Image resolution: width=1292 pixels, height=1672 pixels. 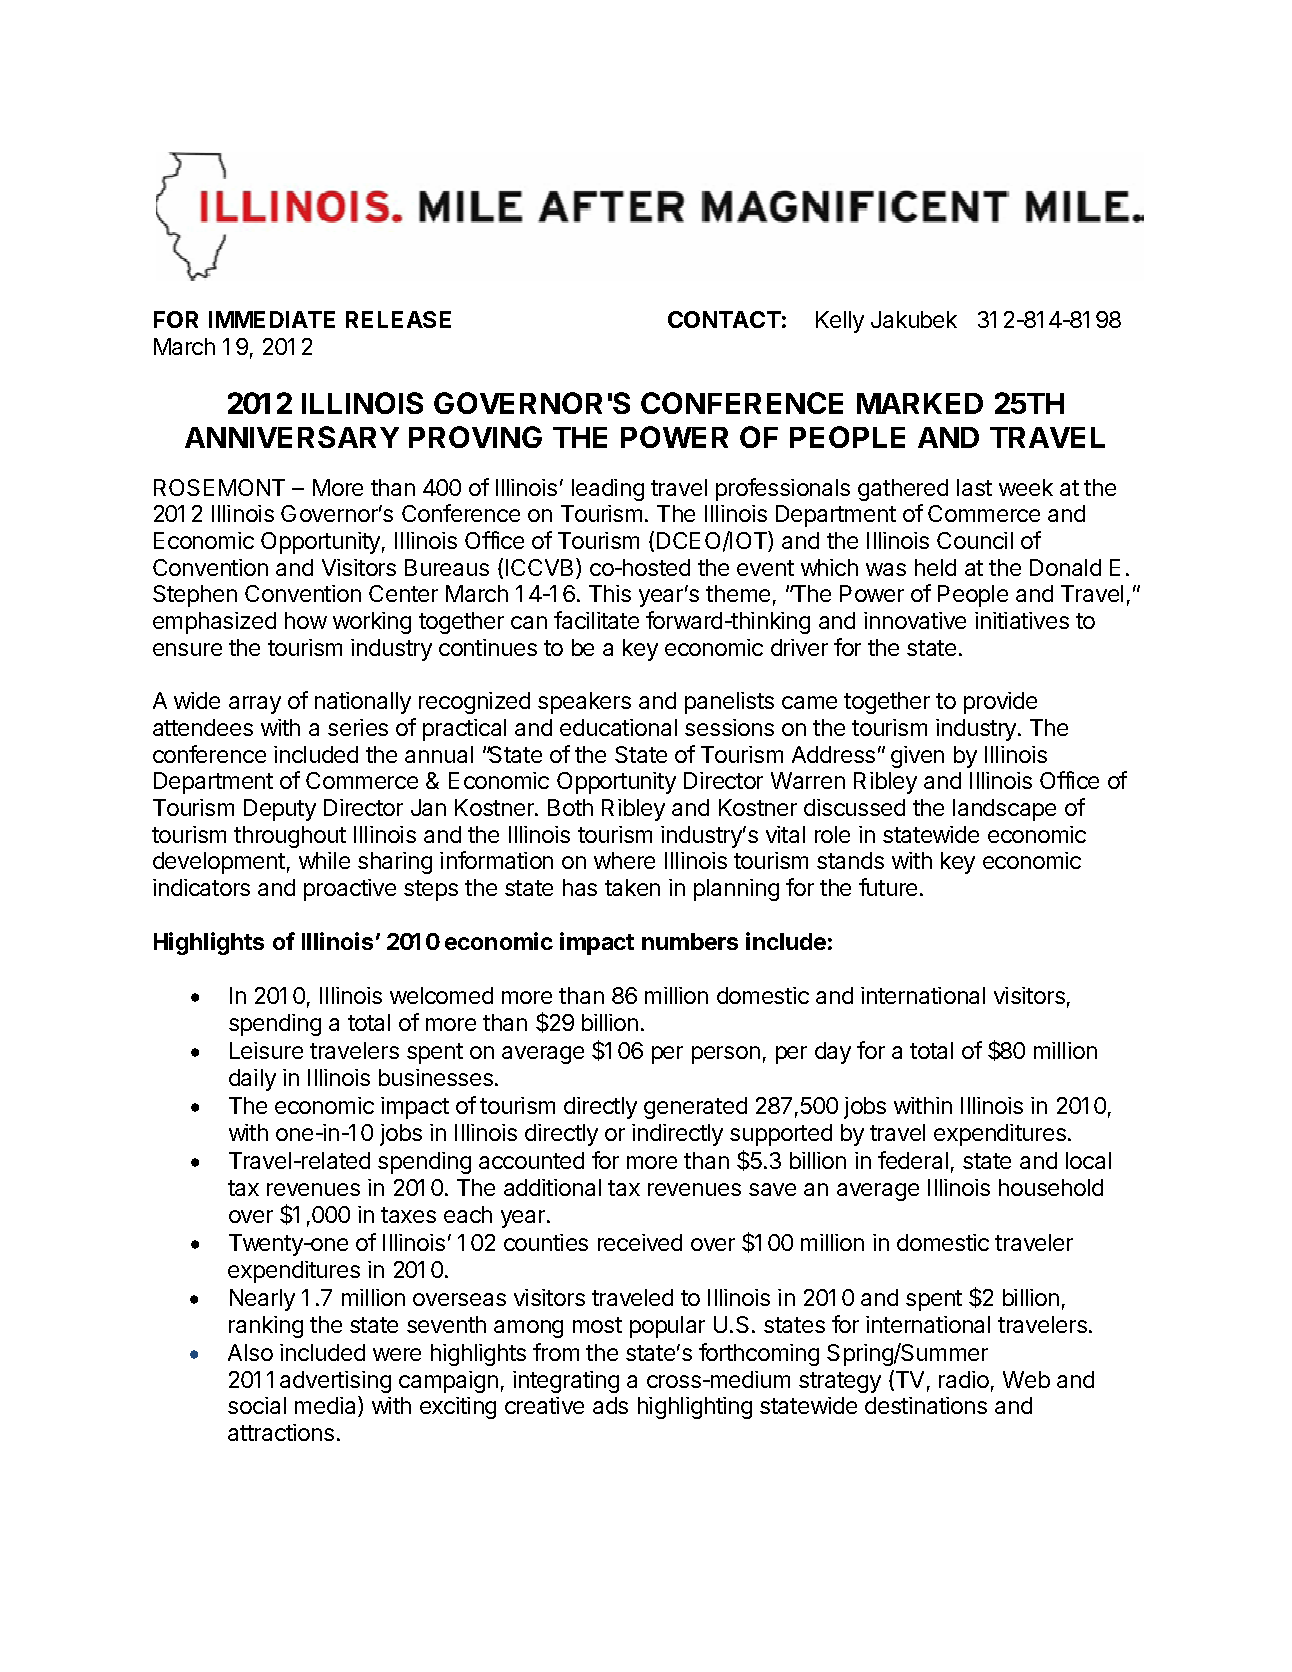 What do you see at coordinates (840, 322) in the screenshot?
I see `Kelly` at bounding box center [840, 322].
